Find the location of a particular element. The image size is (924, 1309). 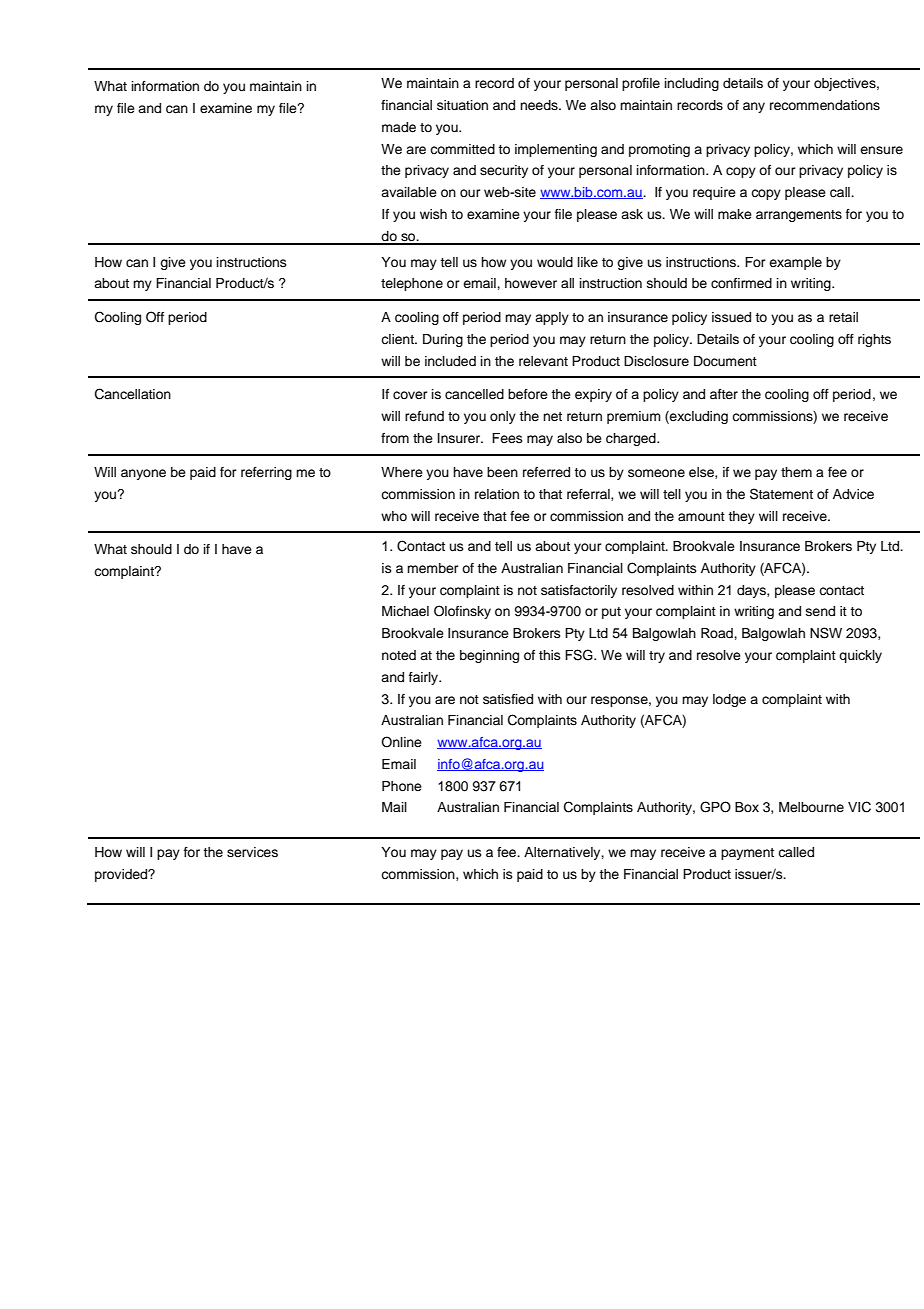

made is located at coordinates (399, 127).
